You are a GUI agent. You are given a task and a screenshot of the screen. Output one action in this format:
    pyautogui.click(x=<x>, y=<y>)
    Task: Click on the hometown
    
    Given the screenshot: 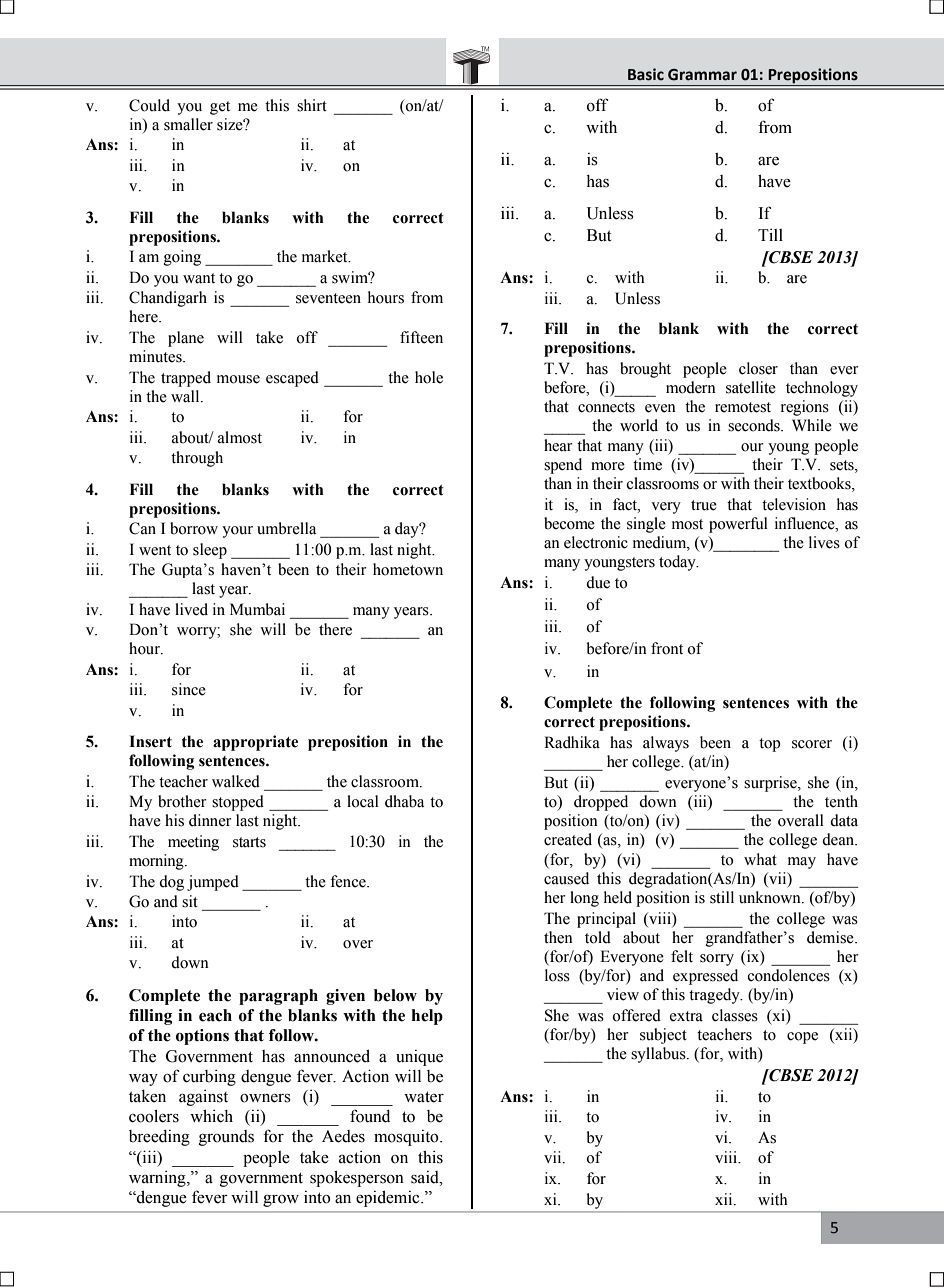 What is the action you would take?
    pyautogui.click(x=408, y=569)
